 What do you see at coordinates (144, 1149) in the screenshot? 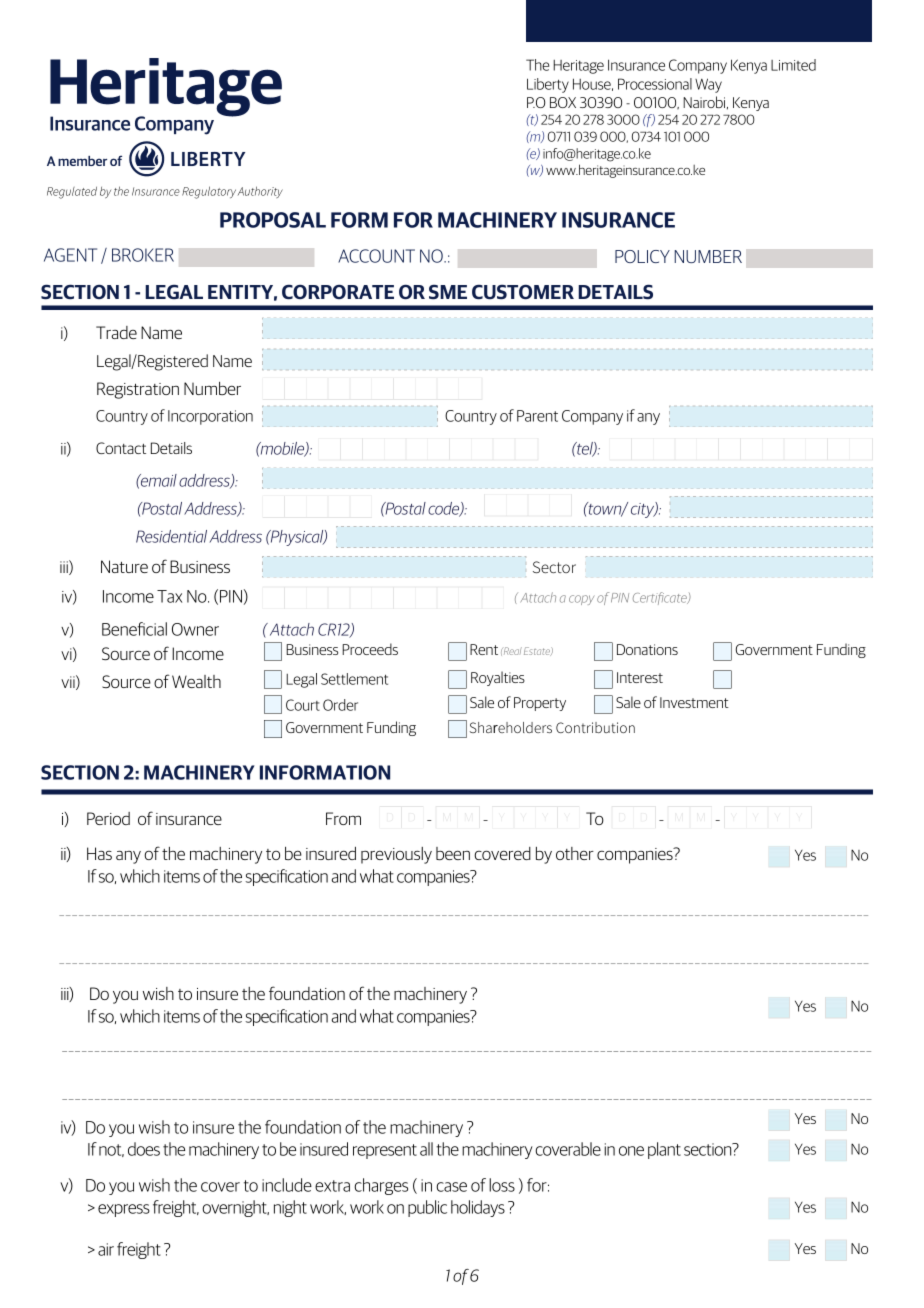
I see `does` at bounding box center [144, 1149].
